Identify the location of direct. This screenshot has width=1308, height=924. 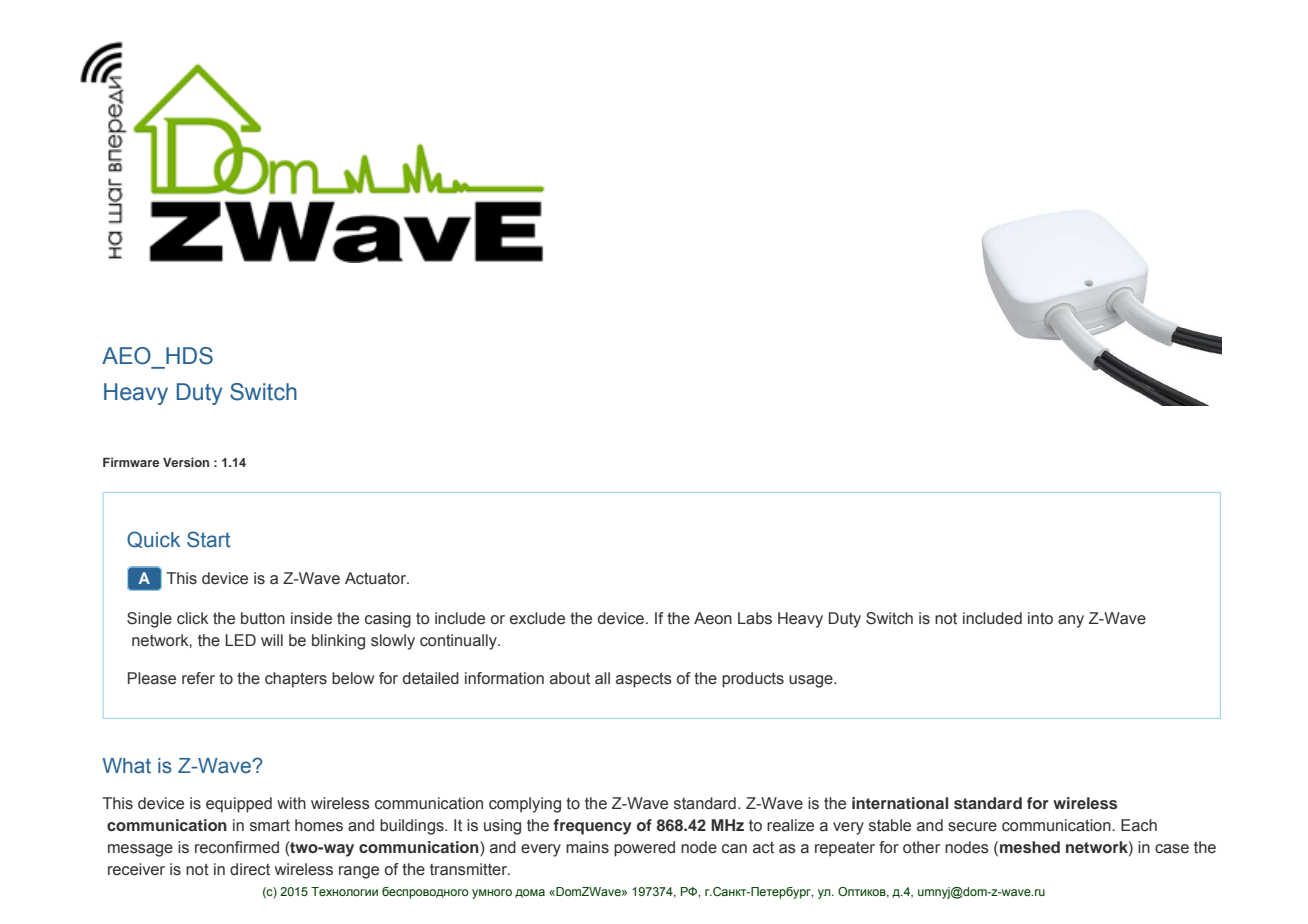
(250, 869).
